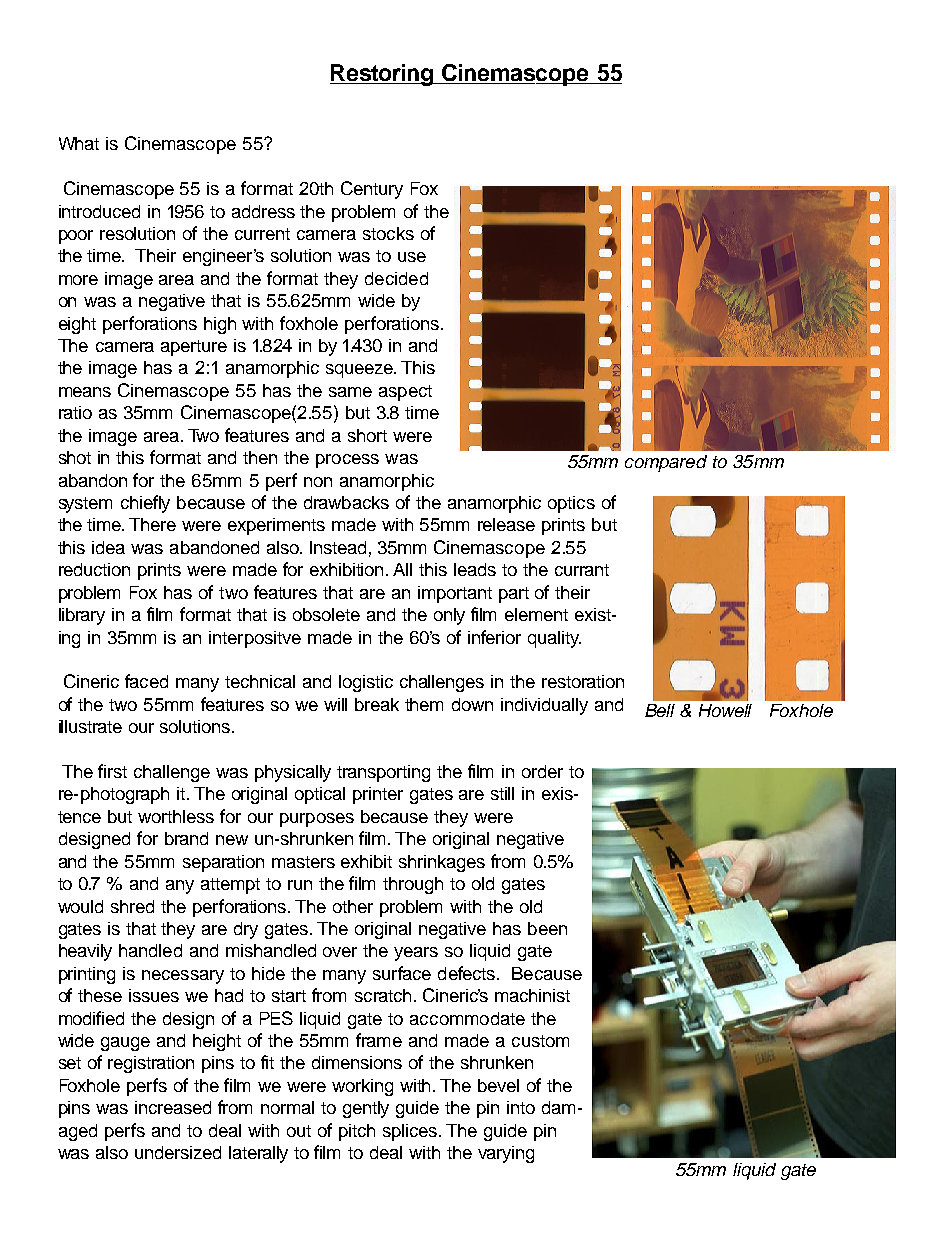 Image resolution: width=952 pixels, height=1233 pixels. What do you see at coordinates (521, 1107) in the screenshot?
I see `into` at bounding box center [521, 1107].
